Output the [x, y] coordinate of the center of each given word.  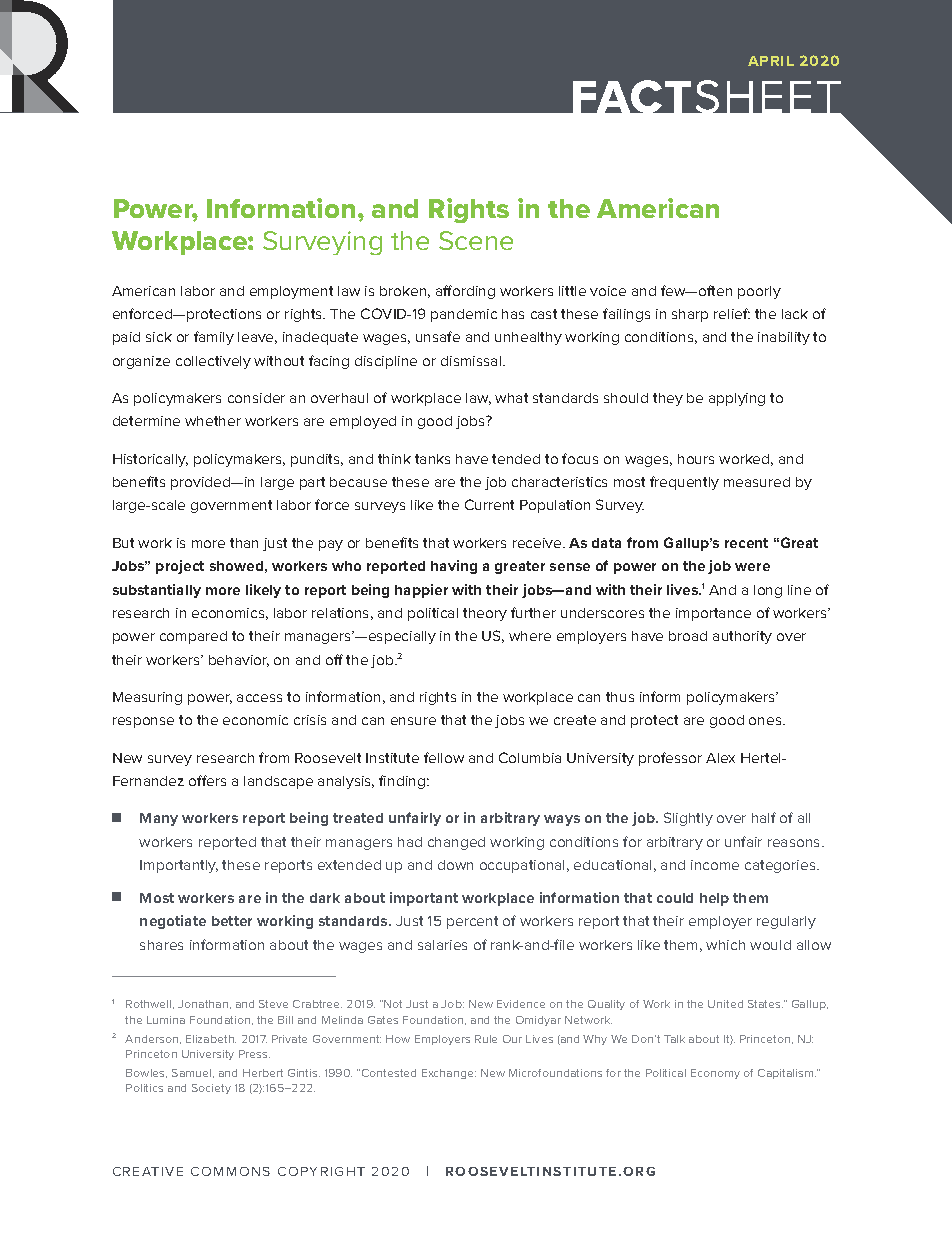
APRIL [771, 61]
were [752, 567]
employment [291, 292]
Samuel [193, 1073]
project [180, 567]
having [454, 567]
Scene [476, 240]
